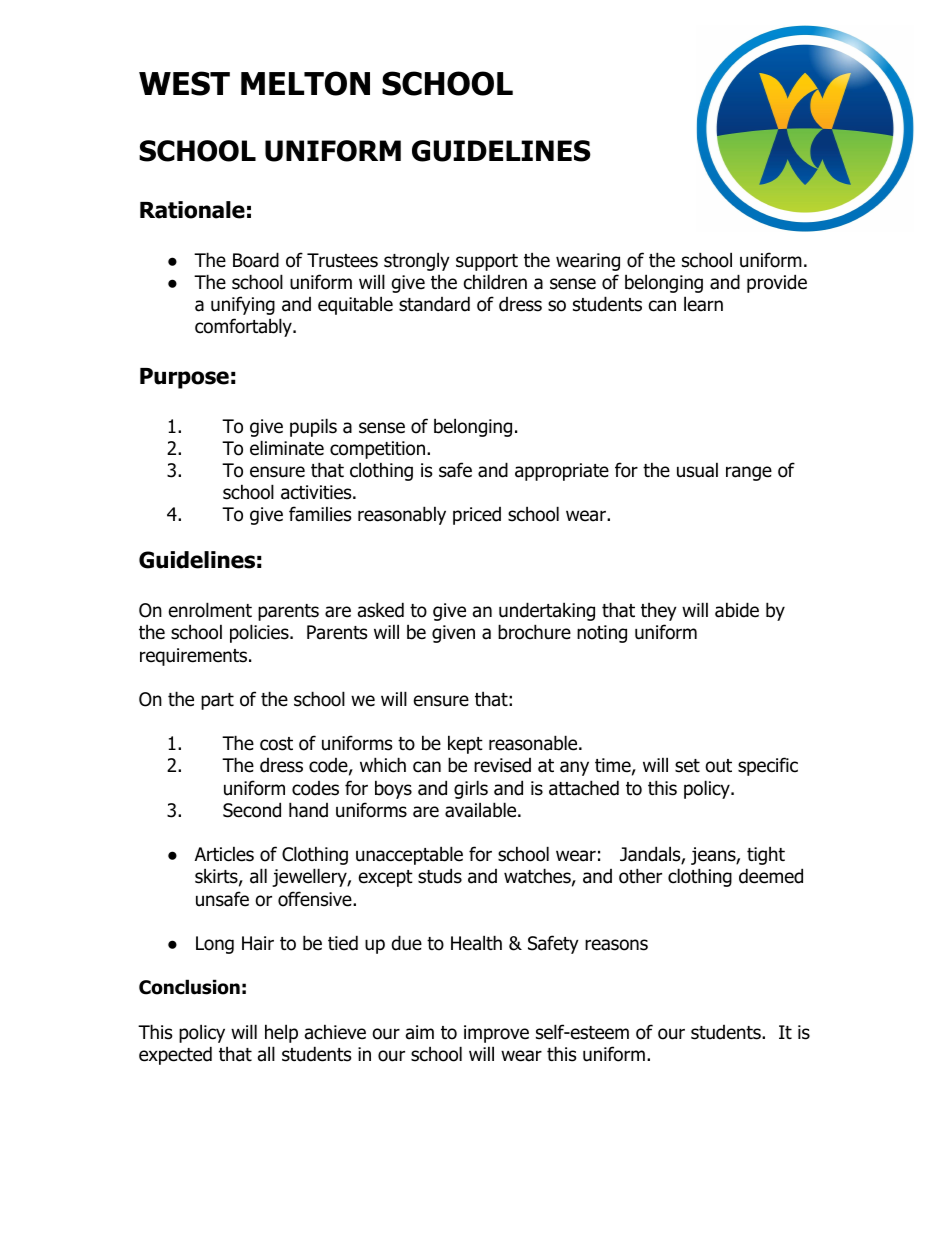  Describe the element at coordinates (471, 789) in the screenshot. I see `girls` at that location.
